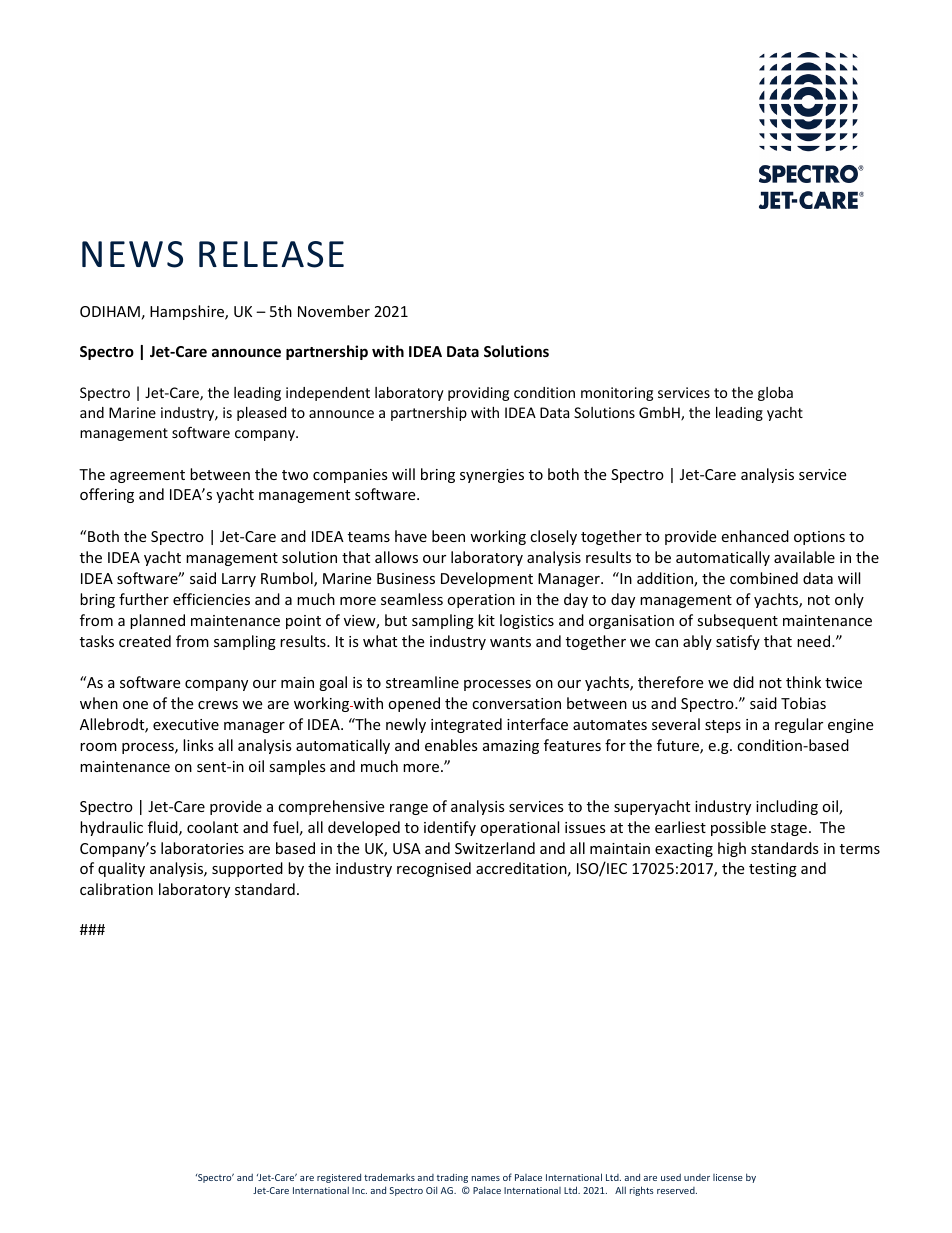 The height and width of the screenshot is (1233, 952). I want to click on global, so click(775, 394).
